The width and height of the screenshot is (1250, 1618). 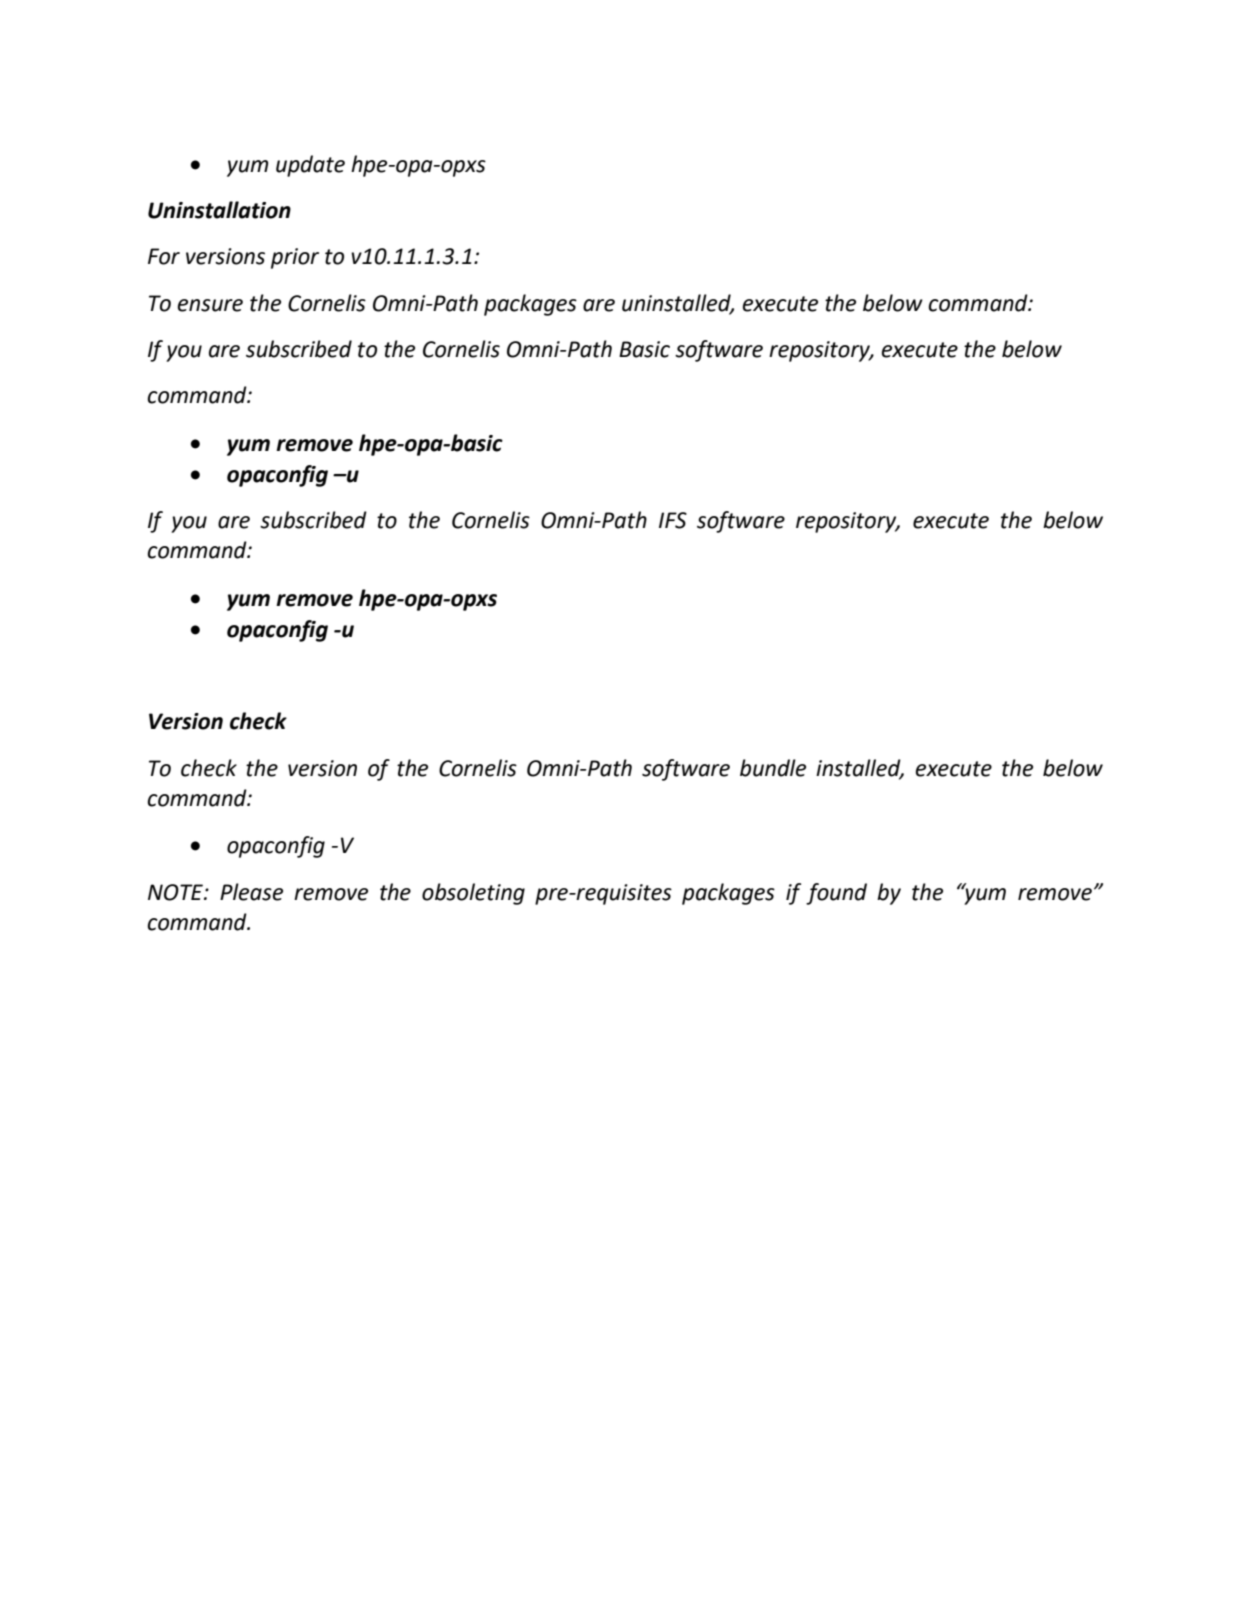 What do you see at coordinates (219, 210) in the screenshot?
I see `Uninstallation` at bounding box center [219, 210].
